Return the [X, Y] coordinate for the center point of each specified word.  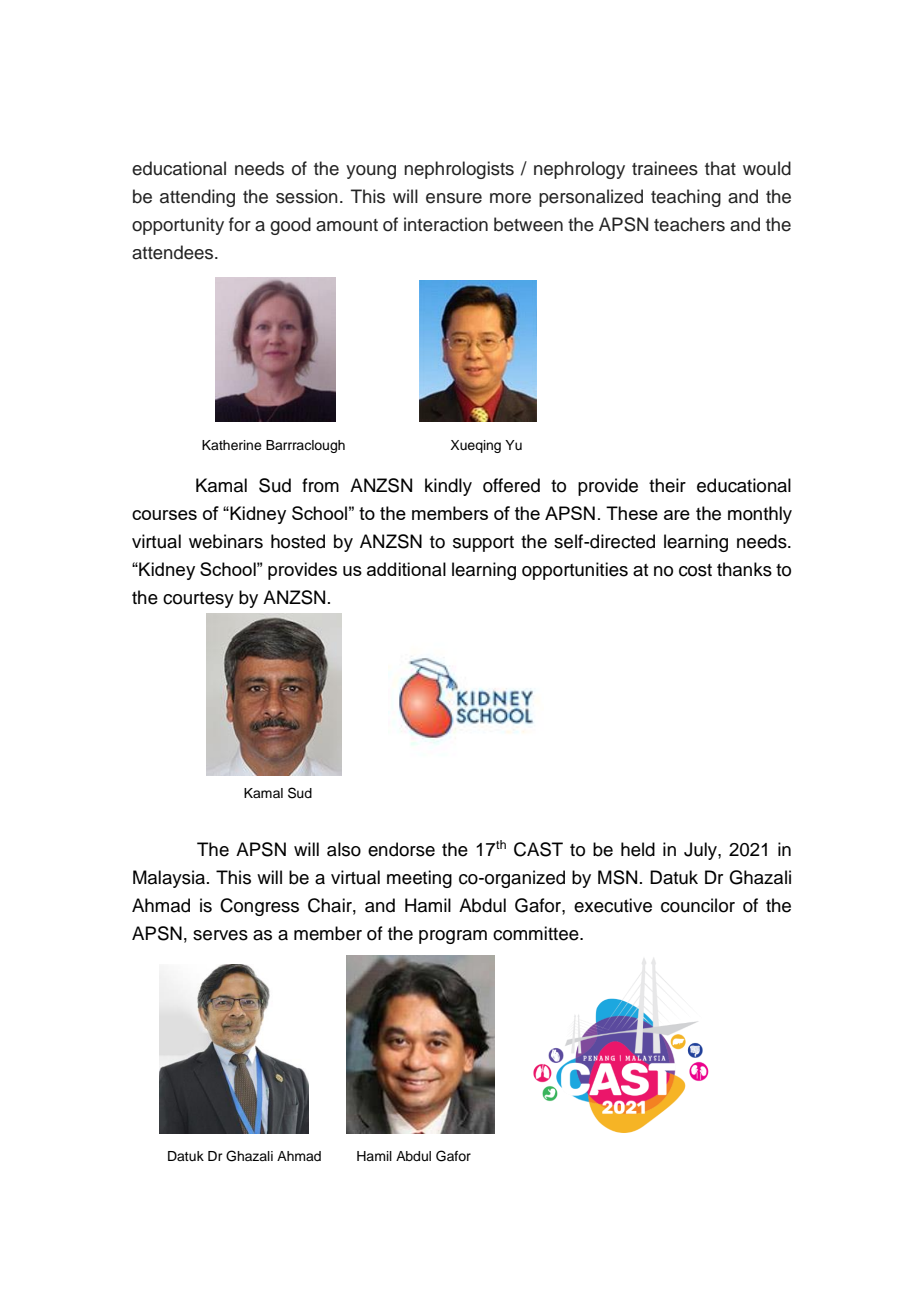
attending [197, 198]
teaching [686, 198]
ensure [454, 198]
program [453, 937]
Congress [259, 907]
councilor [698, 905]
